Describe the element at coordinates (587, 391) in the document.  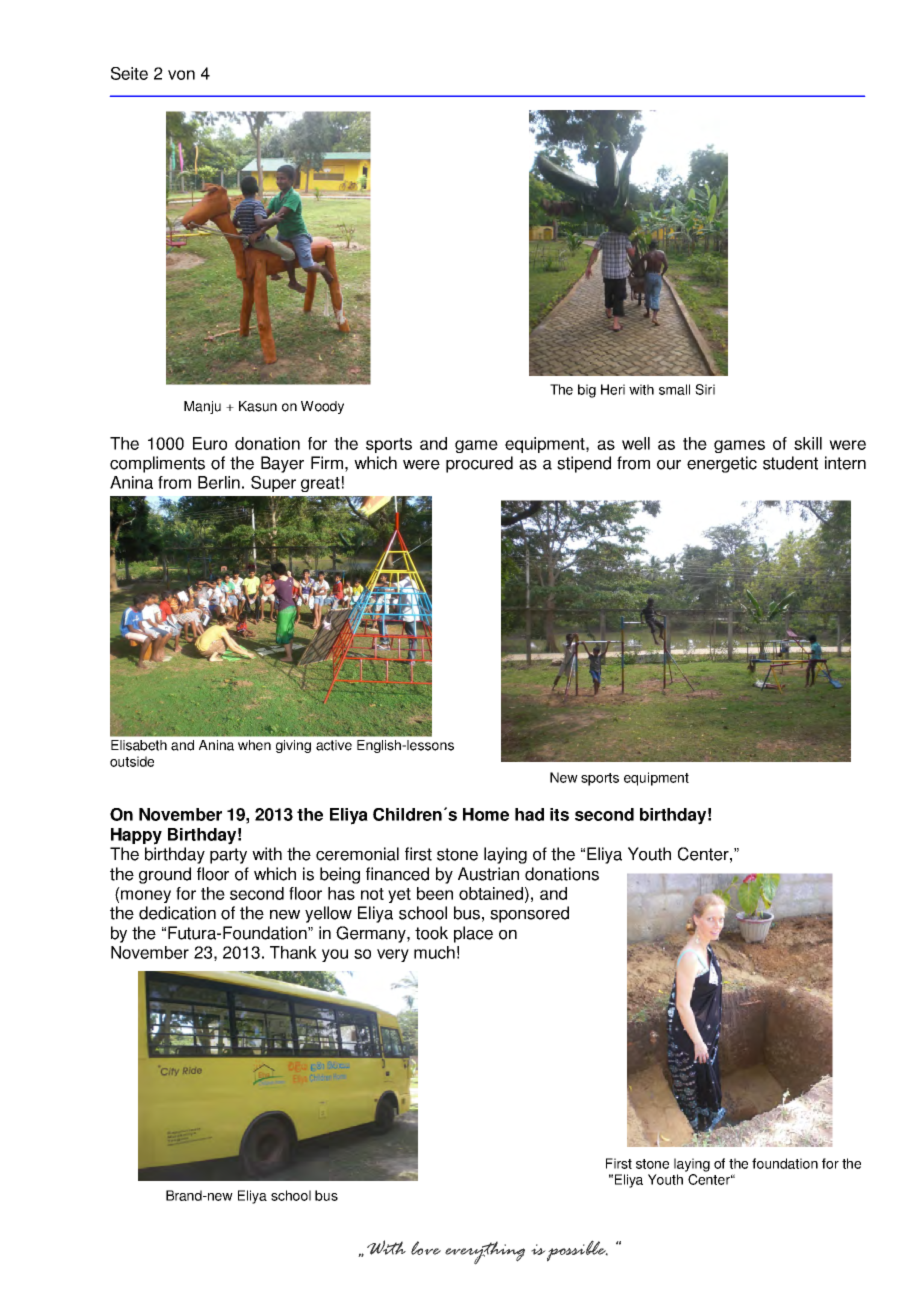
I see `big` at that location.
